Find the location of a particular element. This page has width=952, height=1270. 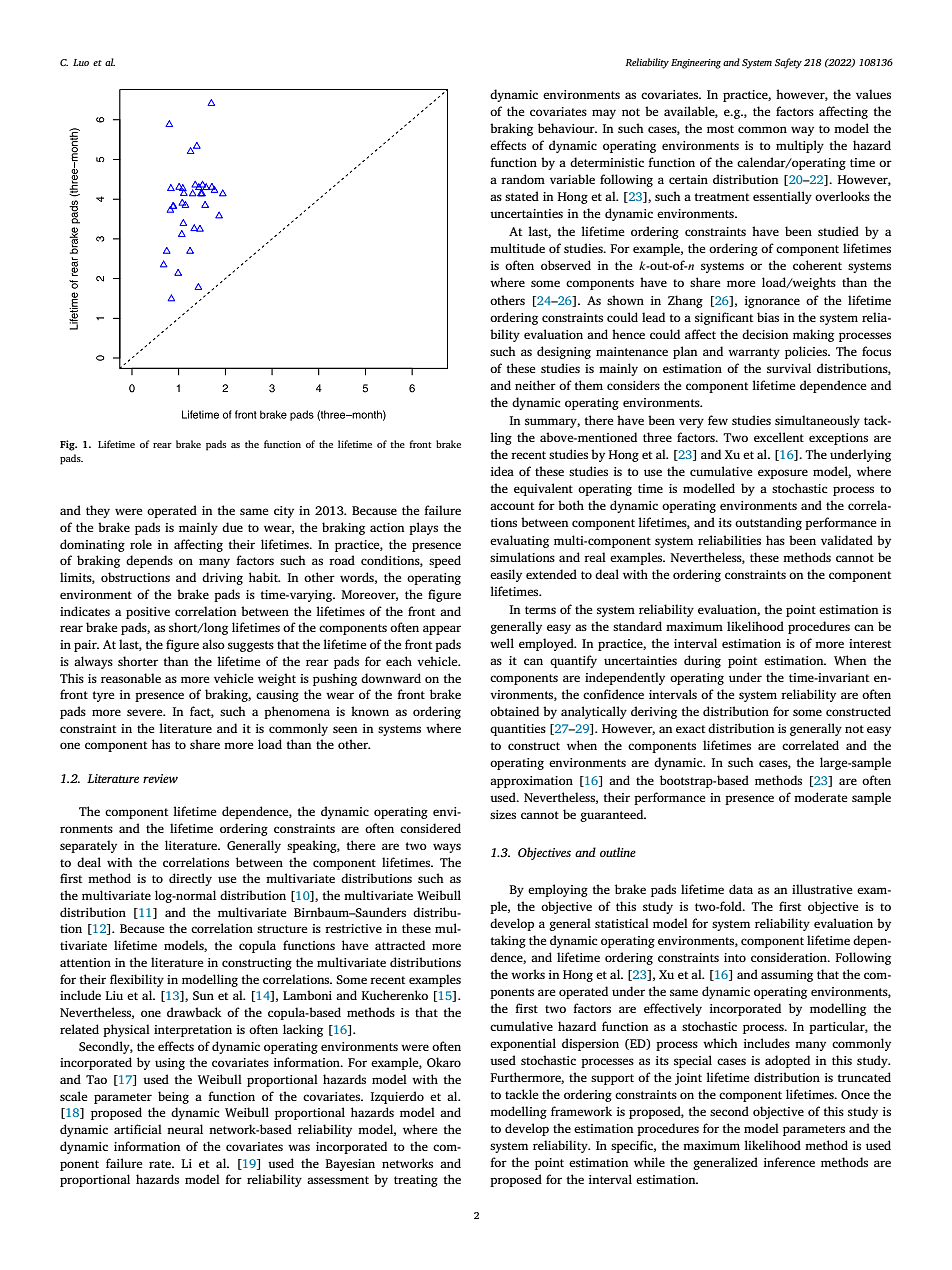

neural is located at coordinates (185, 1129).
